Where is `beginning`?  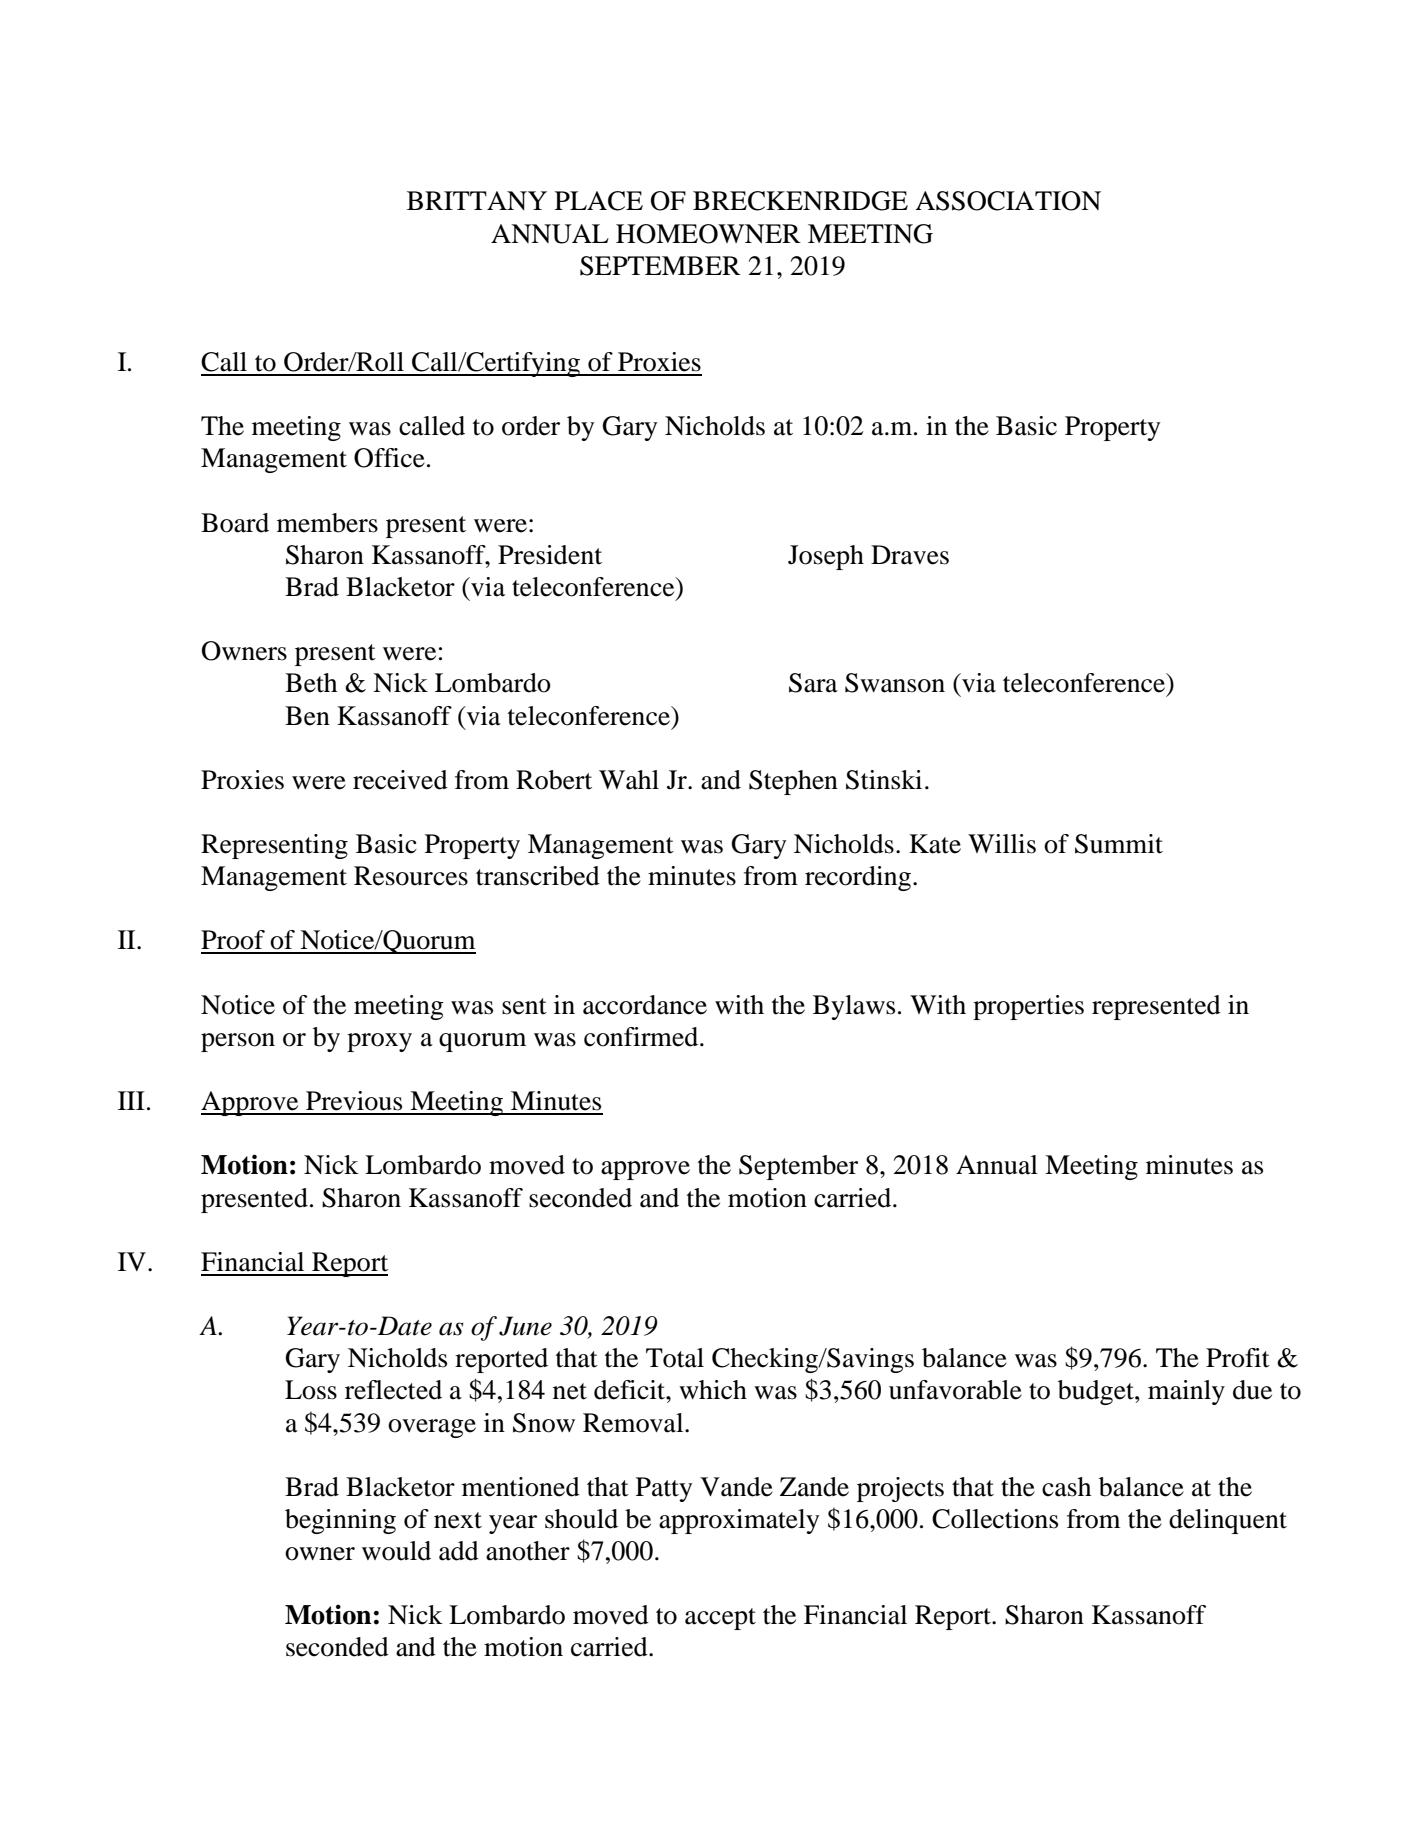 beginning is located at coordinates (340, 1521).
